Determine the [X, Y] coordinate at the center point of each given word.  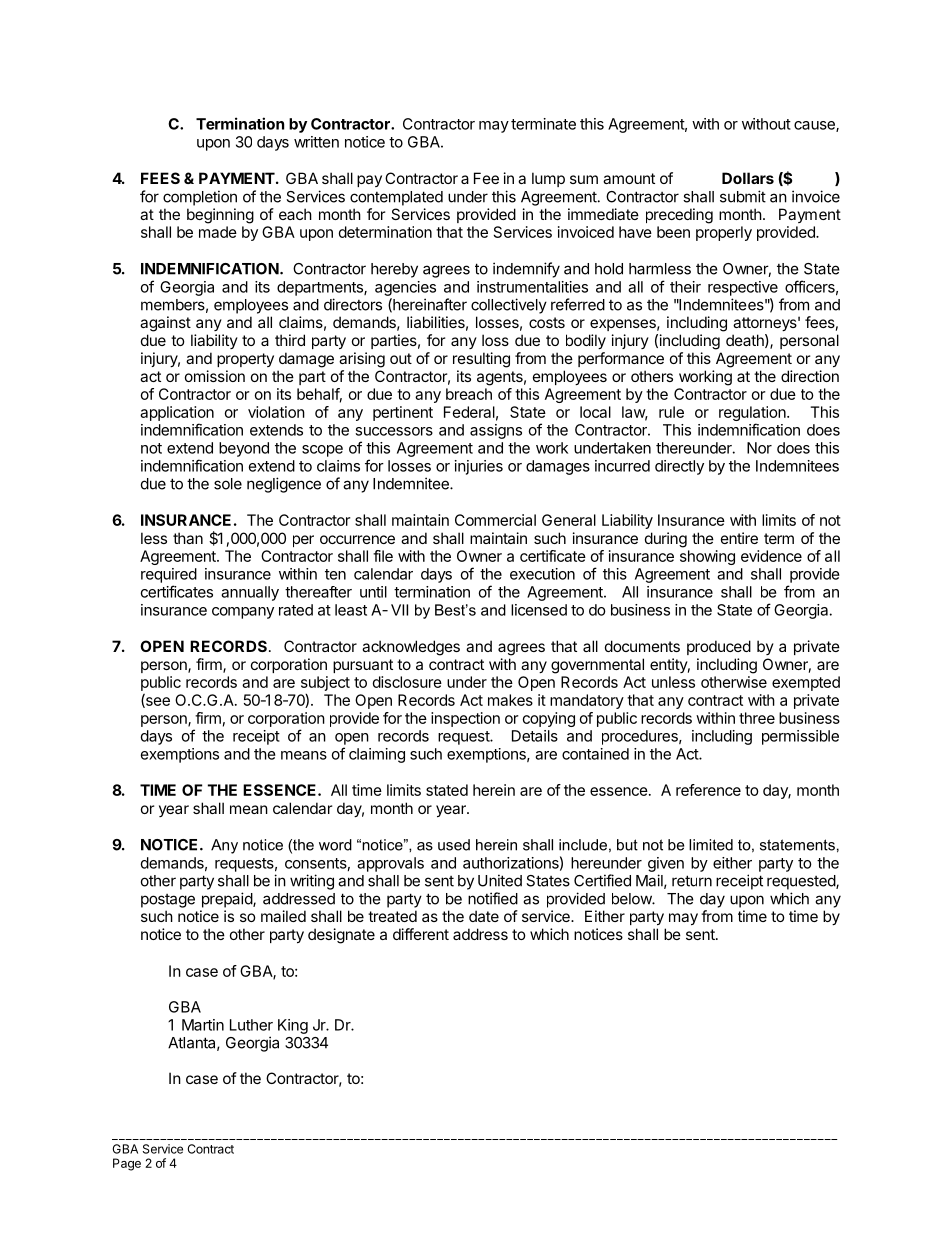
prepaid [228, 900]
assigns [496, 431]
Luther [251, 1025]
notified [493, 898]
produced [719, 647]
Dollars [748, 178]
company [243, 613]
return [692, 881]
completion [200, 198]
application [177, 413]
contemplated [396, 198]
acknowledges [411, 648]
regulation [753, 415]
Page [127, 1164]
